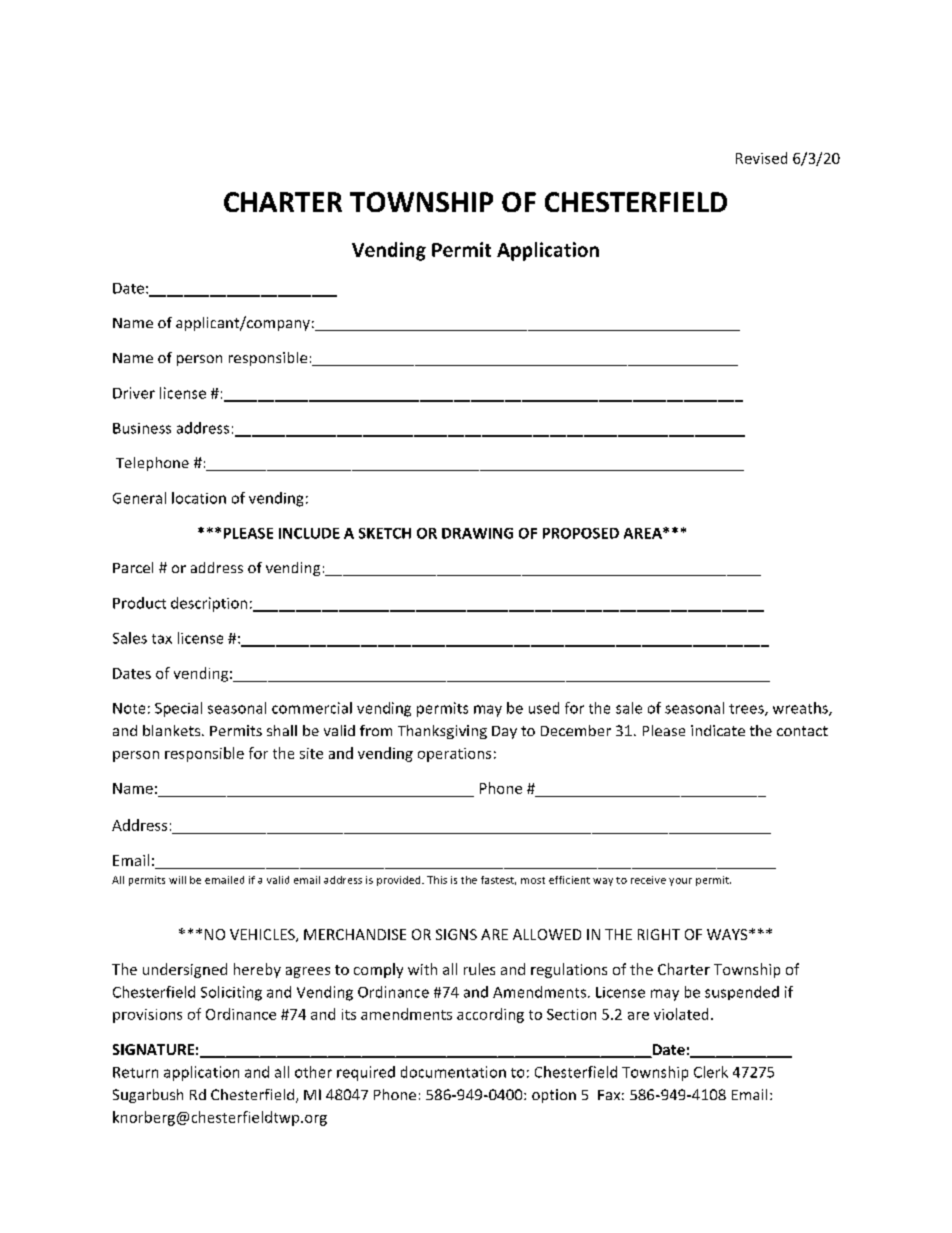 The height and width of the document is (1233, 952). What do you see at coordinates (644, 533) in the document?
I see `AREA` at bounding box center [644, 533].
